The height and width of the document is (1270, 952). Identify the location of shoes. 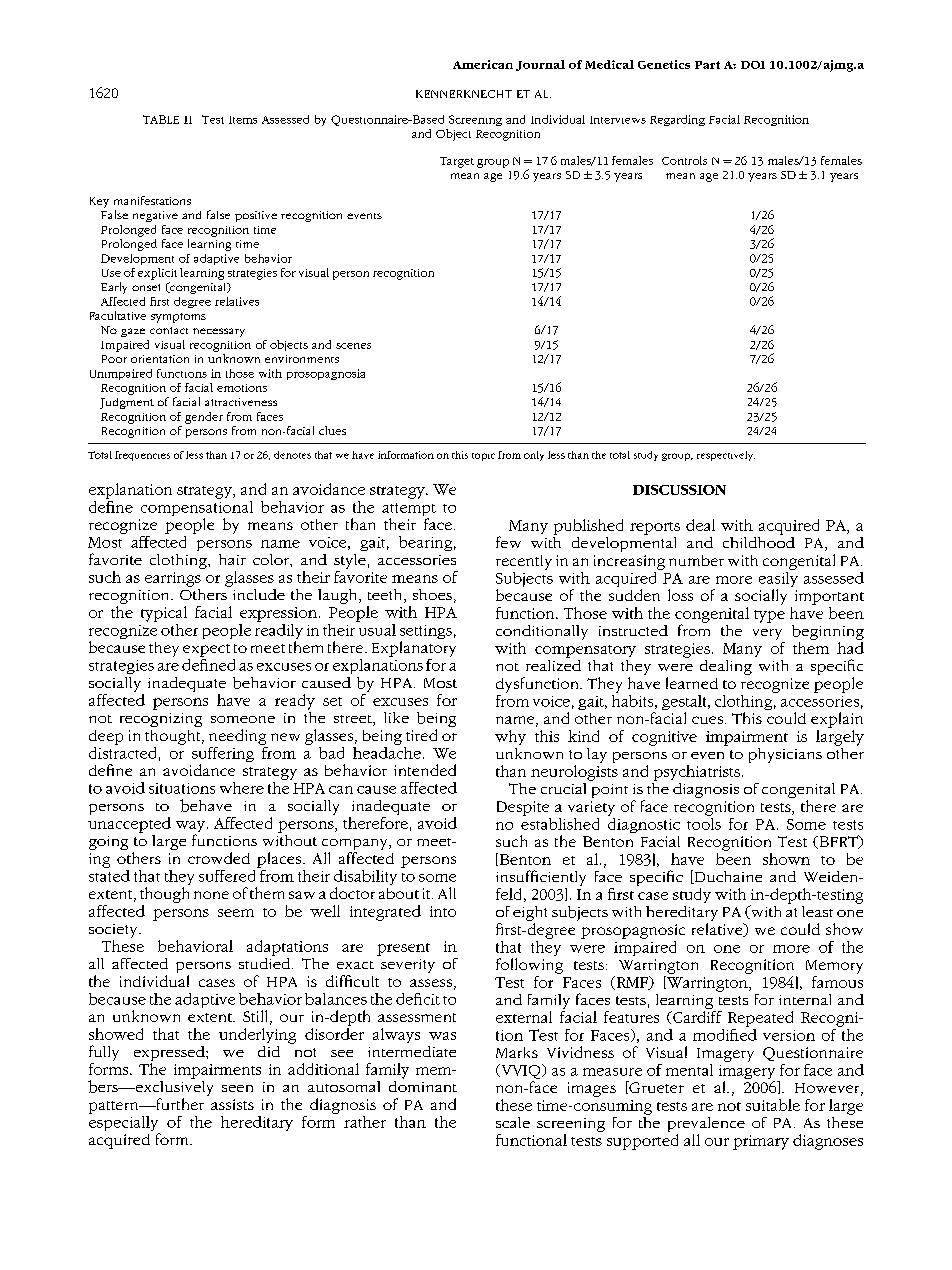
(432, 594).
